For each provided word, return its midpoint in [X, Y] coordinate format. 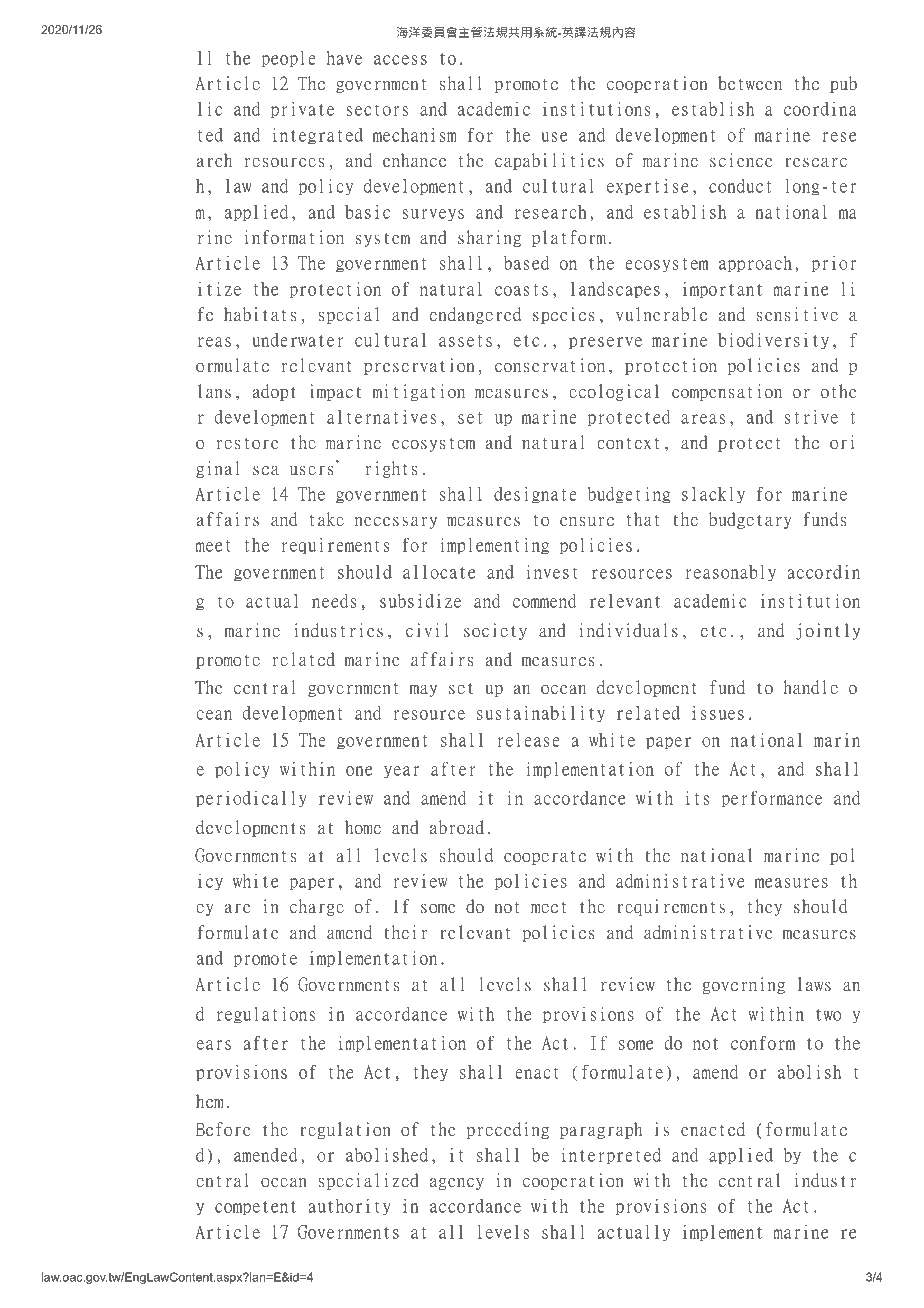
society [495, 631]
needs [334, 601]
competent [255, 1208]
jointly [828, 631]
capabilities [549, 161]
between [750, 83]
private [302, 110]
